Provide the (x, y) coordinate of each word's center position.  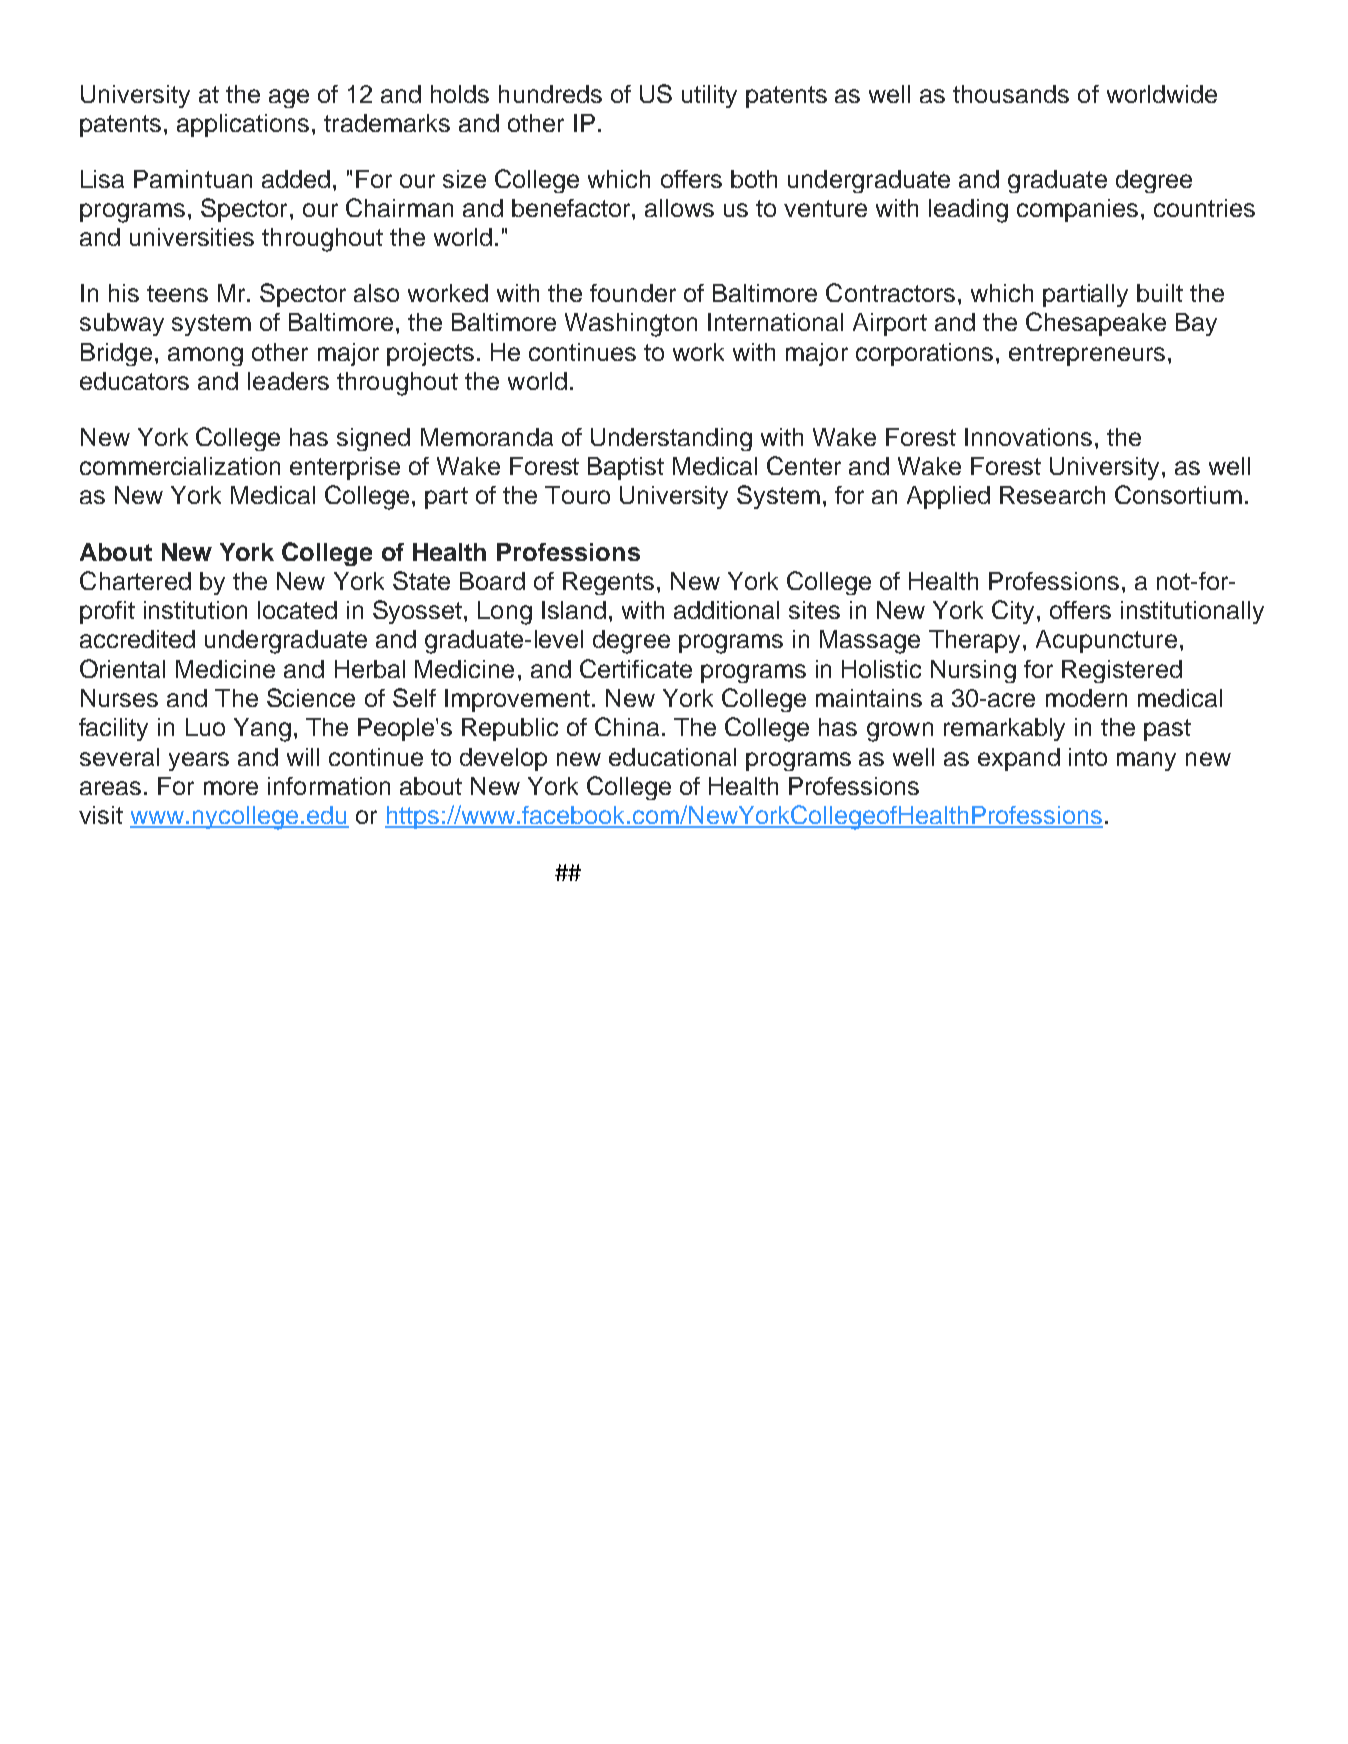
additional (726, 610)
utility (709, 96)
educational (672, 757)
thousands (1011, 94)
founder (633, 293)
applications (243, 125)
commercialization (180, 466)
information (329, 786)
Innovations (1028, 437)
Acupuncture (1106, 641)
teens (177, 293)
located (297, 610)
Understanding (671, 439)
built (1160, 293)
